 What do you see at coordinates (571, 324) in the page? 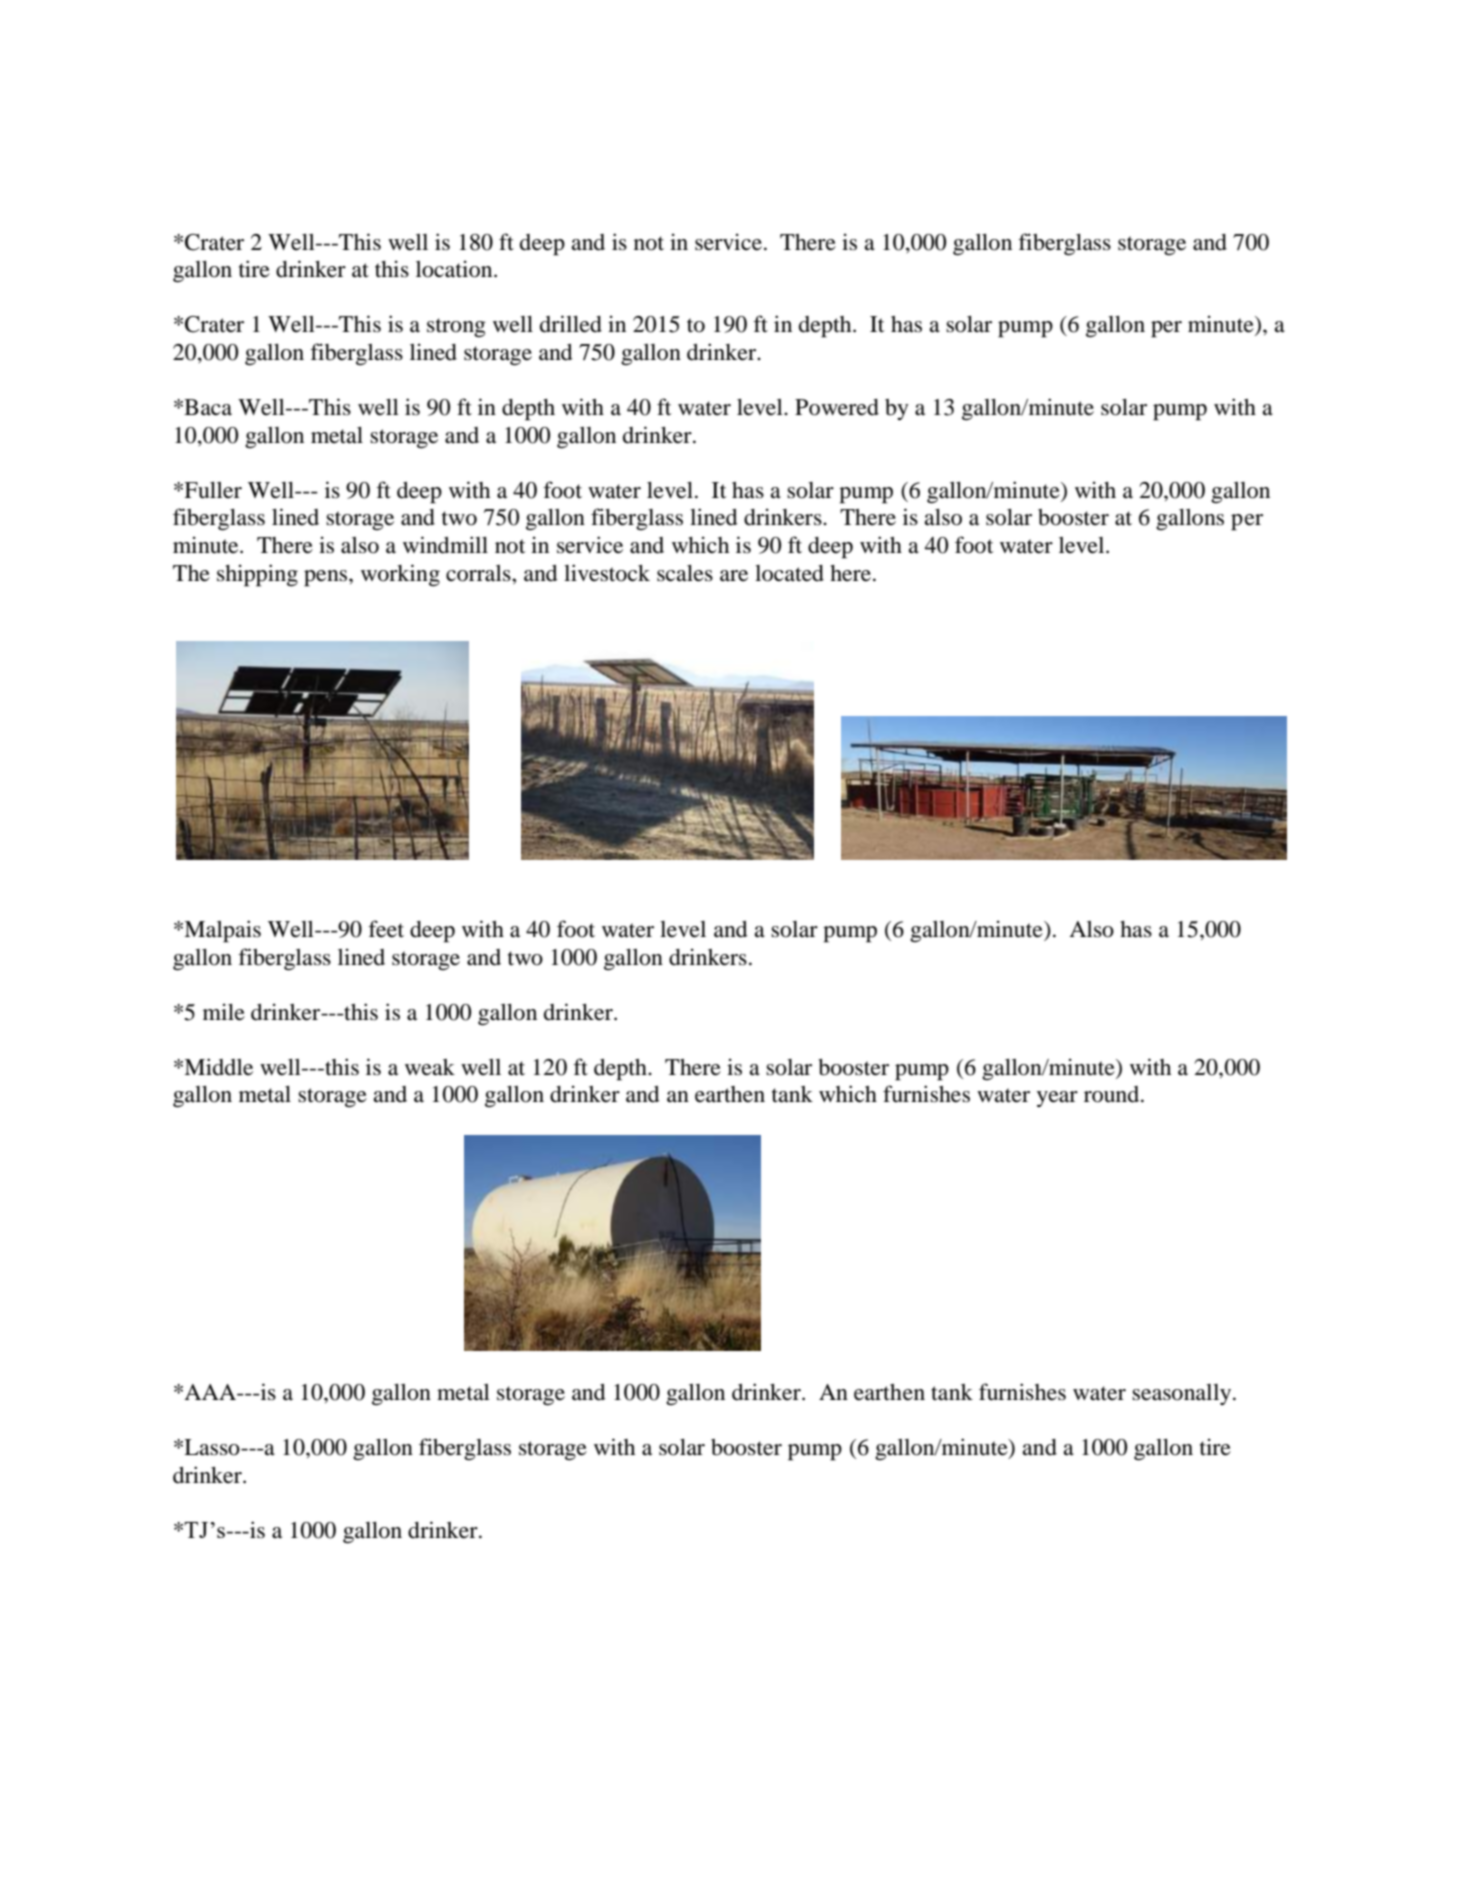
I see `drilled` at bounding box center [571, 324].
